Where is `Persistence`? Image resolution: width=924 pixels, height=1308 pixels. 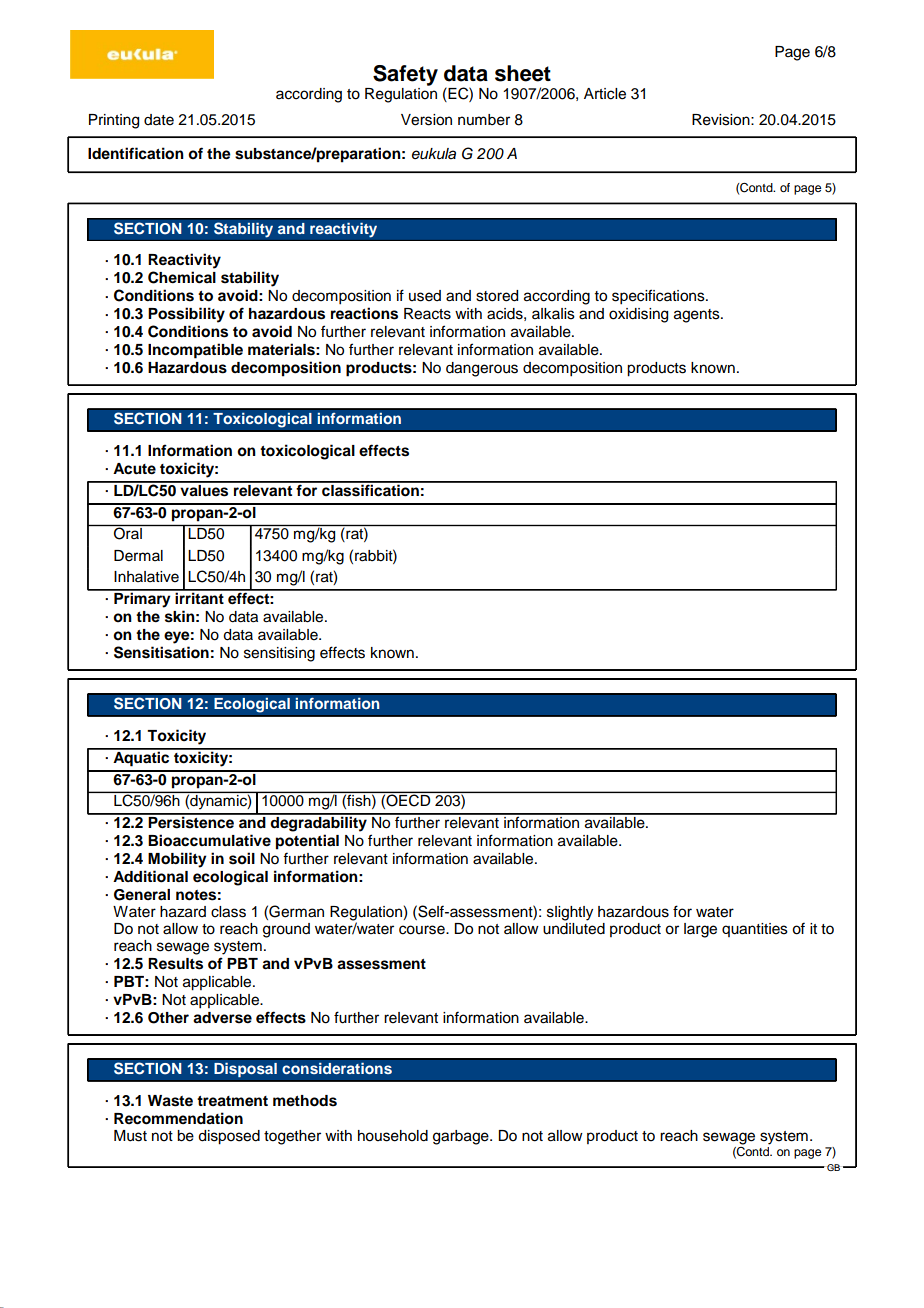
Persistence is located at coordinates (191, 821).
